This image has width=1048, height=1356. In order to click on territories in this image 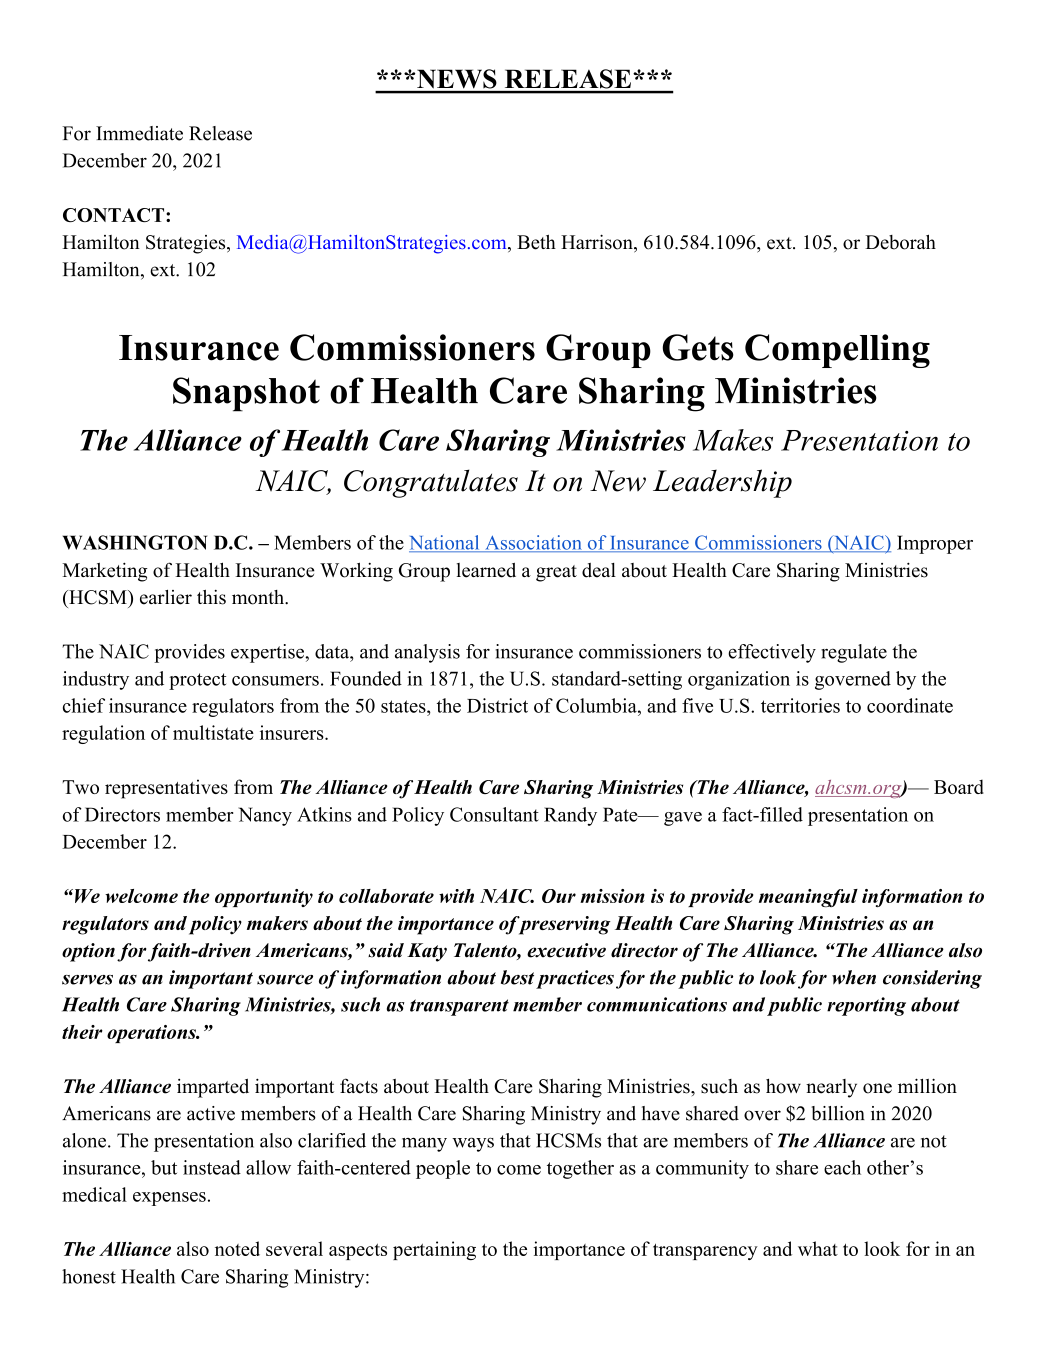, I will do `click(800, 705)`.
